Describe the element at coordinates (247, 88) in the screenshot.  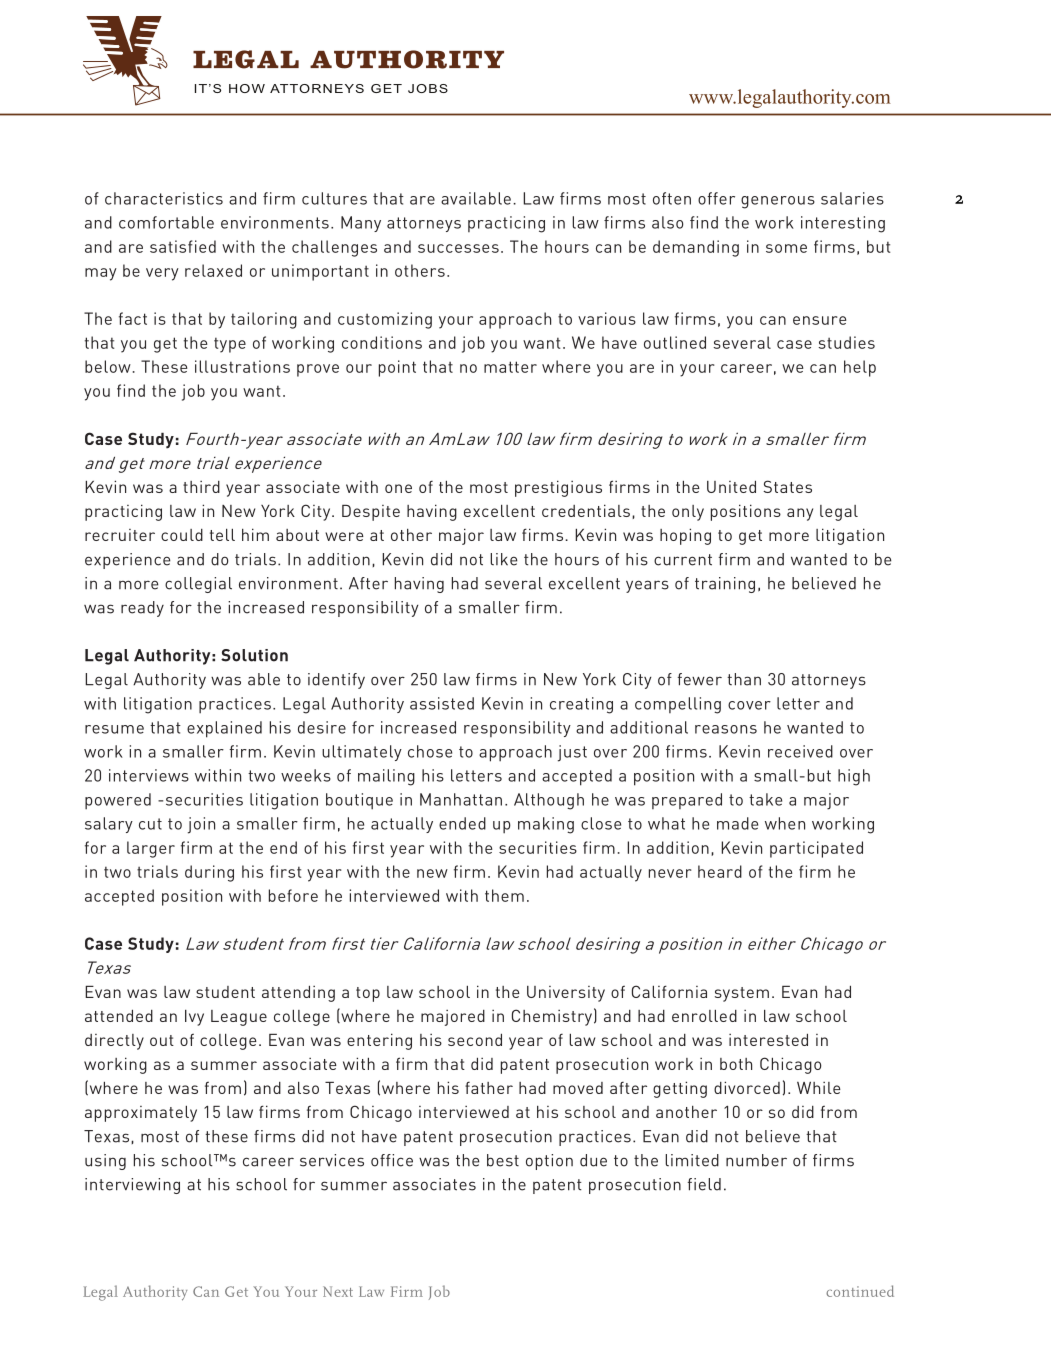
I see `HOW` at that location.
